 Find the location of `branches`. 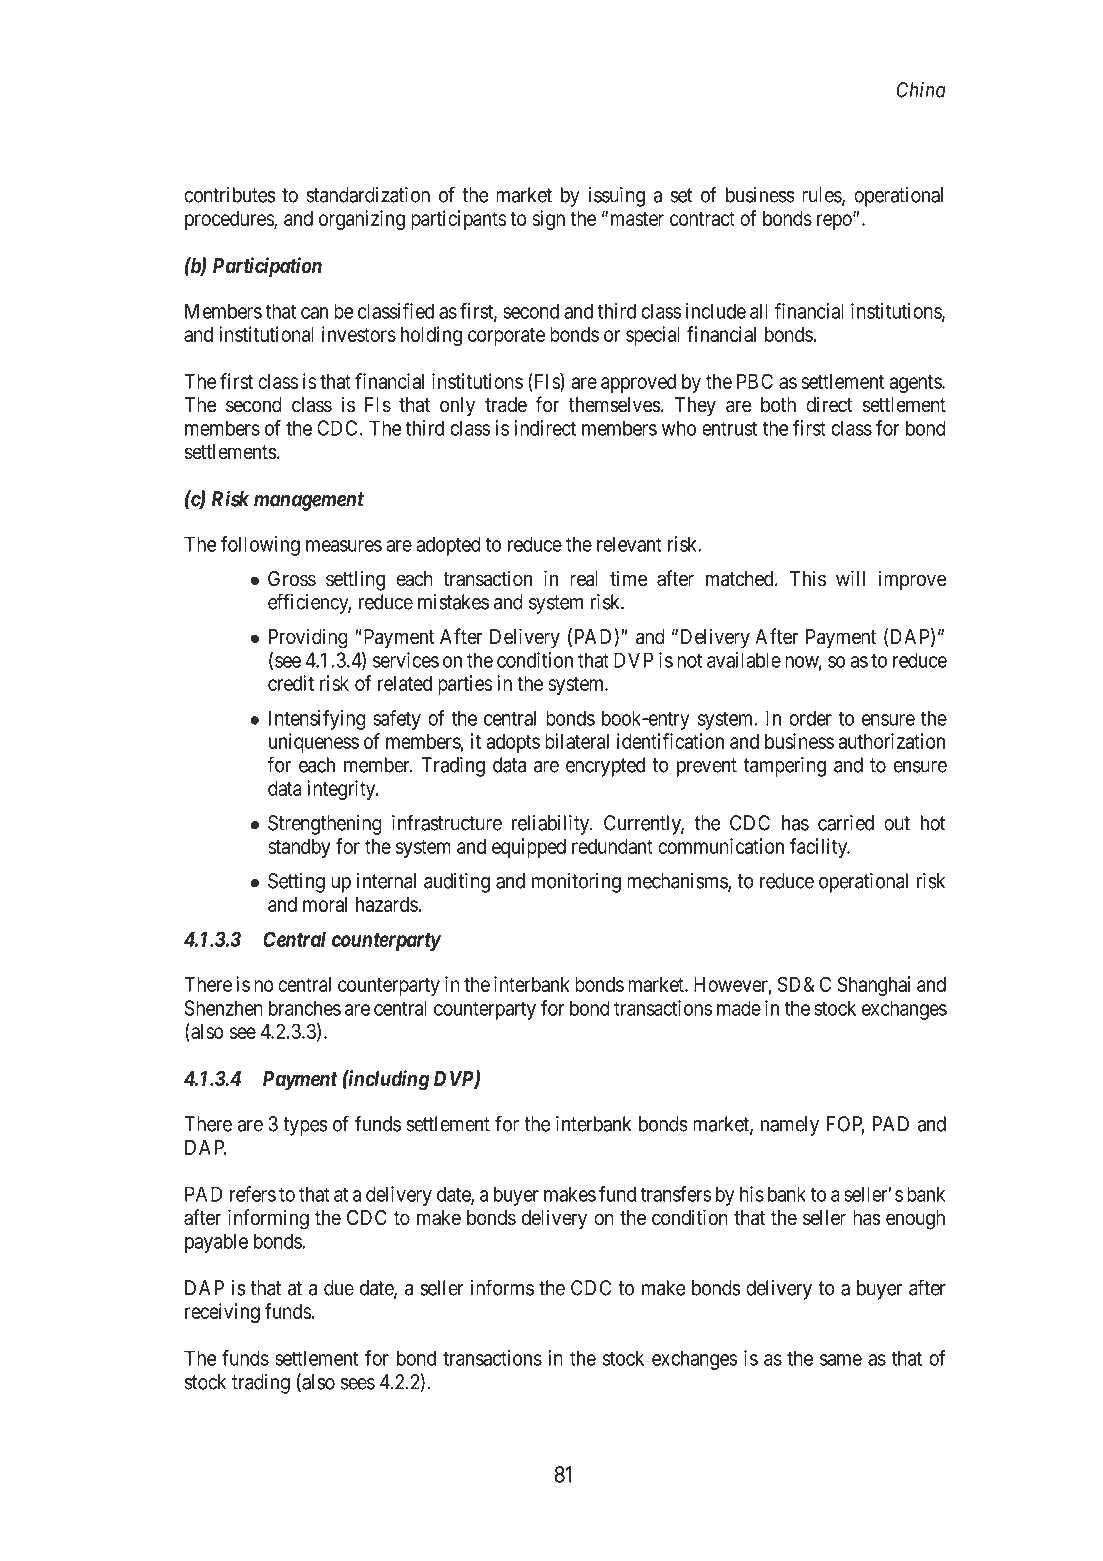

branches is located at coordinates (305, 1008).
